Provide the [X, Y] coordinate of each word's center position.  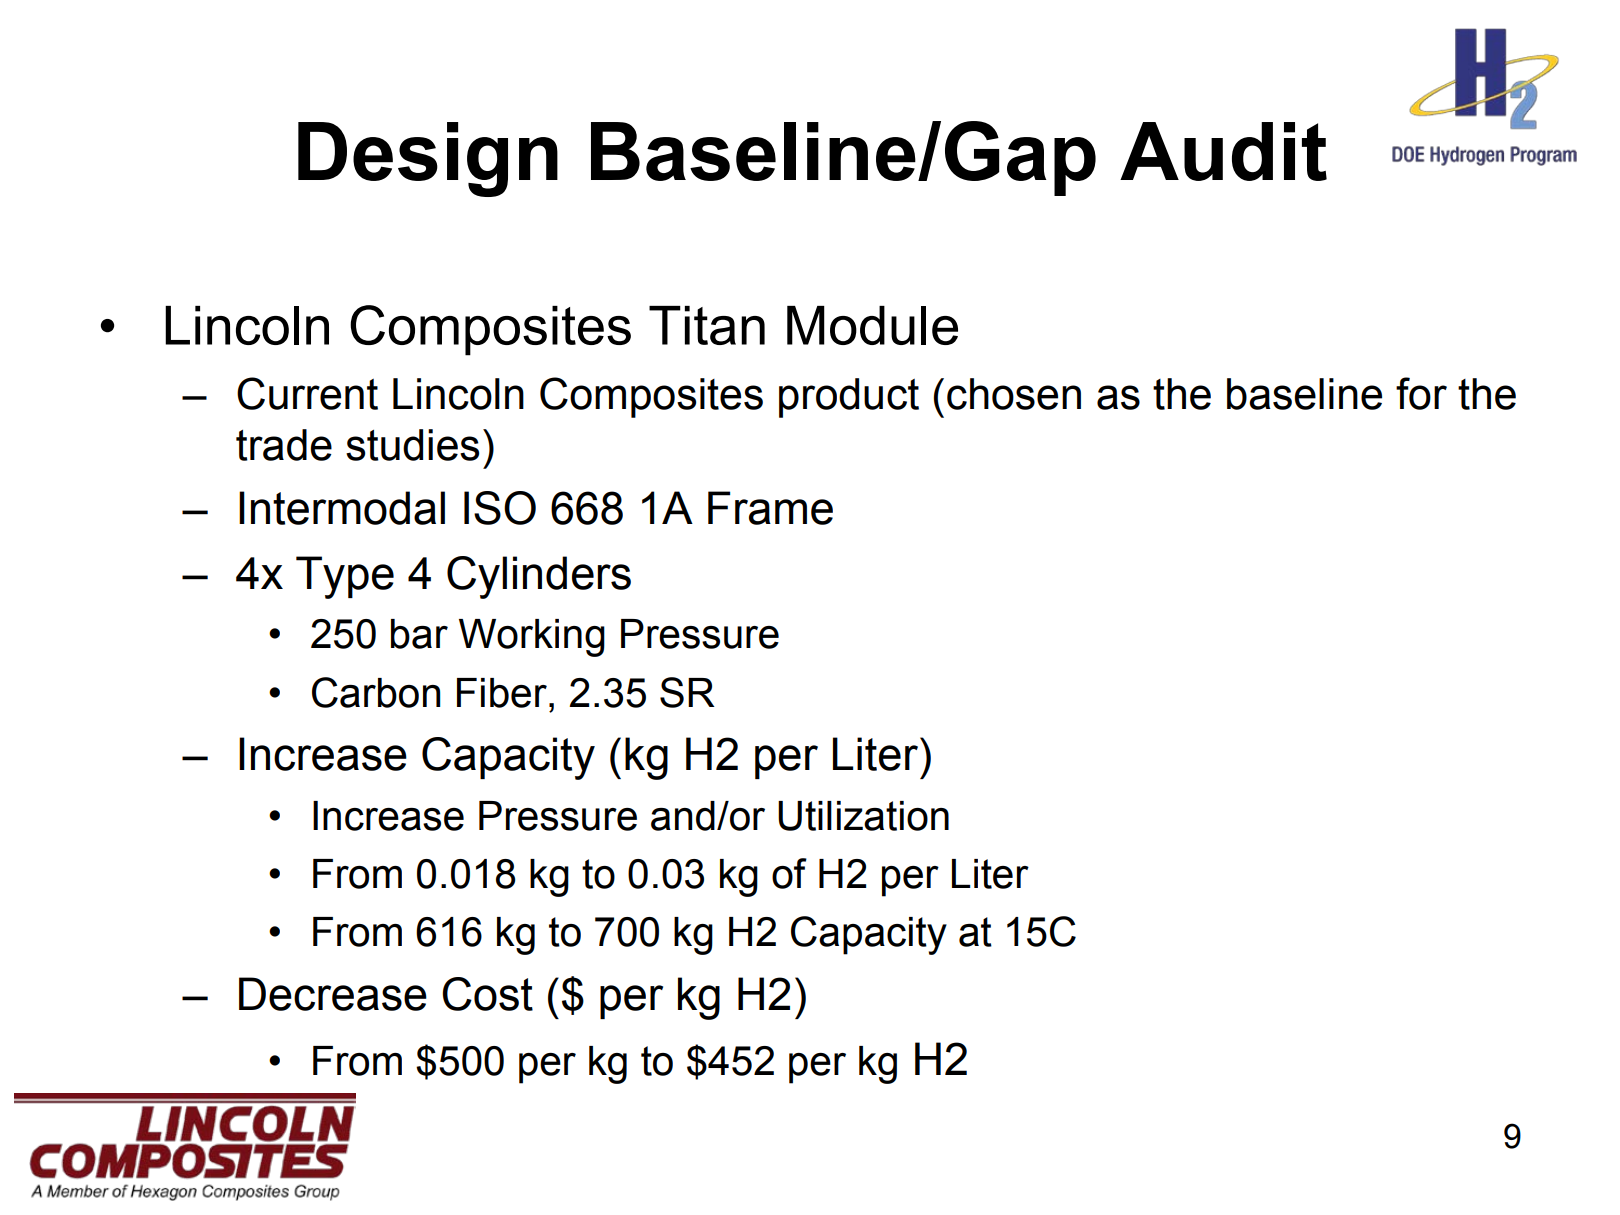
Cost [487, 994]
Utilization [863, 816]
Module [872, 325]
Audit [1223, 151]
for [1421, 393]
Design [428, 159]
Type [345, 577]
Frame [770, 508]
